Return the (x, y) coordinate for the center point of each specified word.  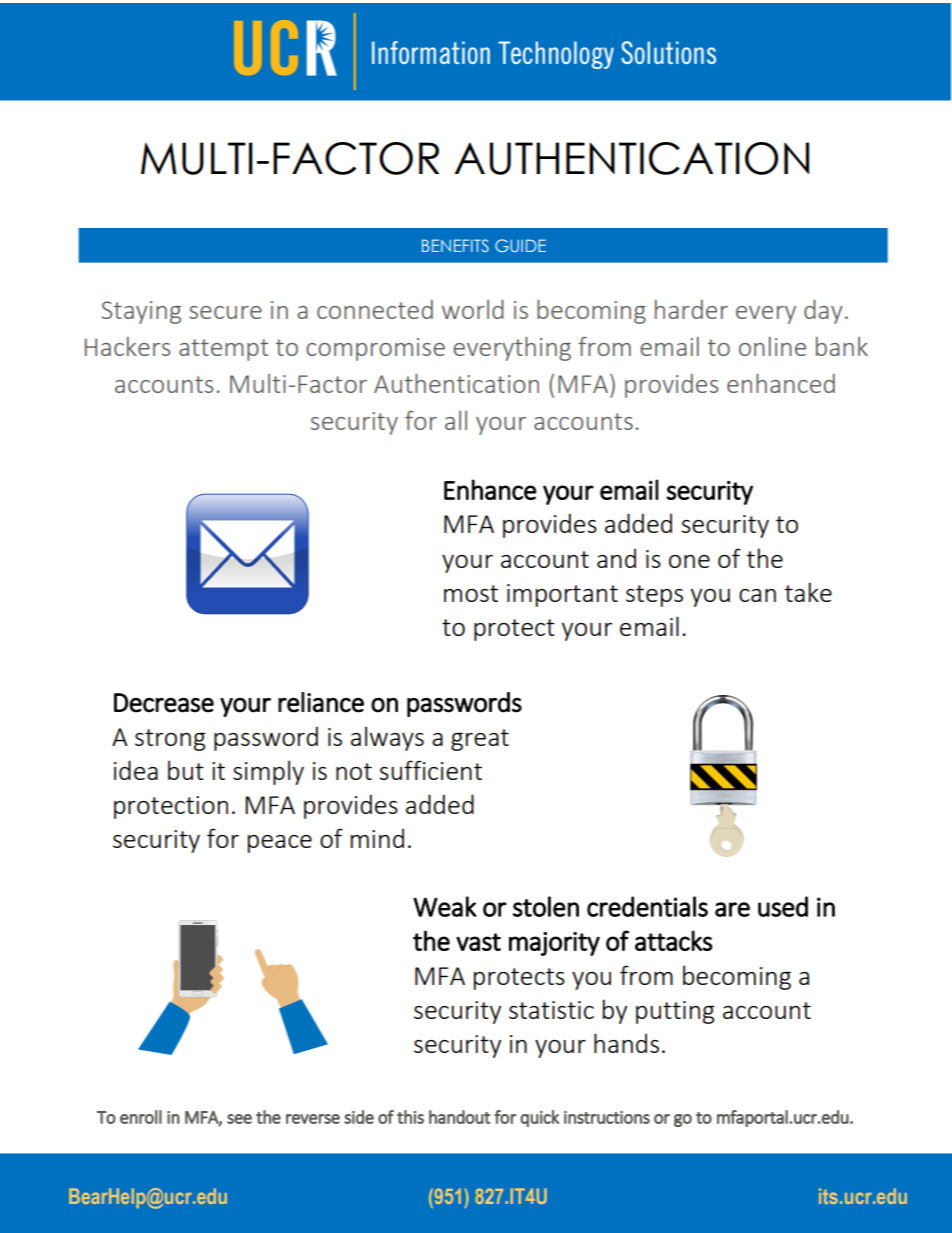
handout (459, 1117)
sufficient (431, 770)
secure (225, 312)
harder (691, 309)
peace (280, 844)
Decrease (164, 703)
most (471, 593)
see (239, 1119)
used (783, 906)
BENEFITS (455, 245)
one (689, 561)
